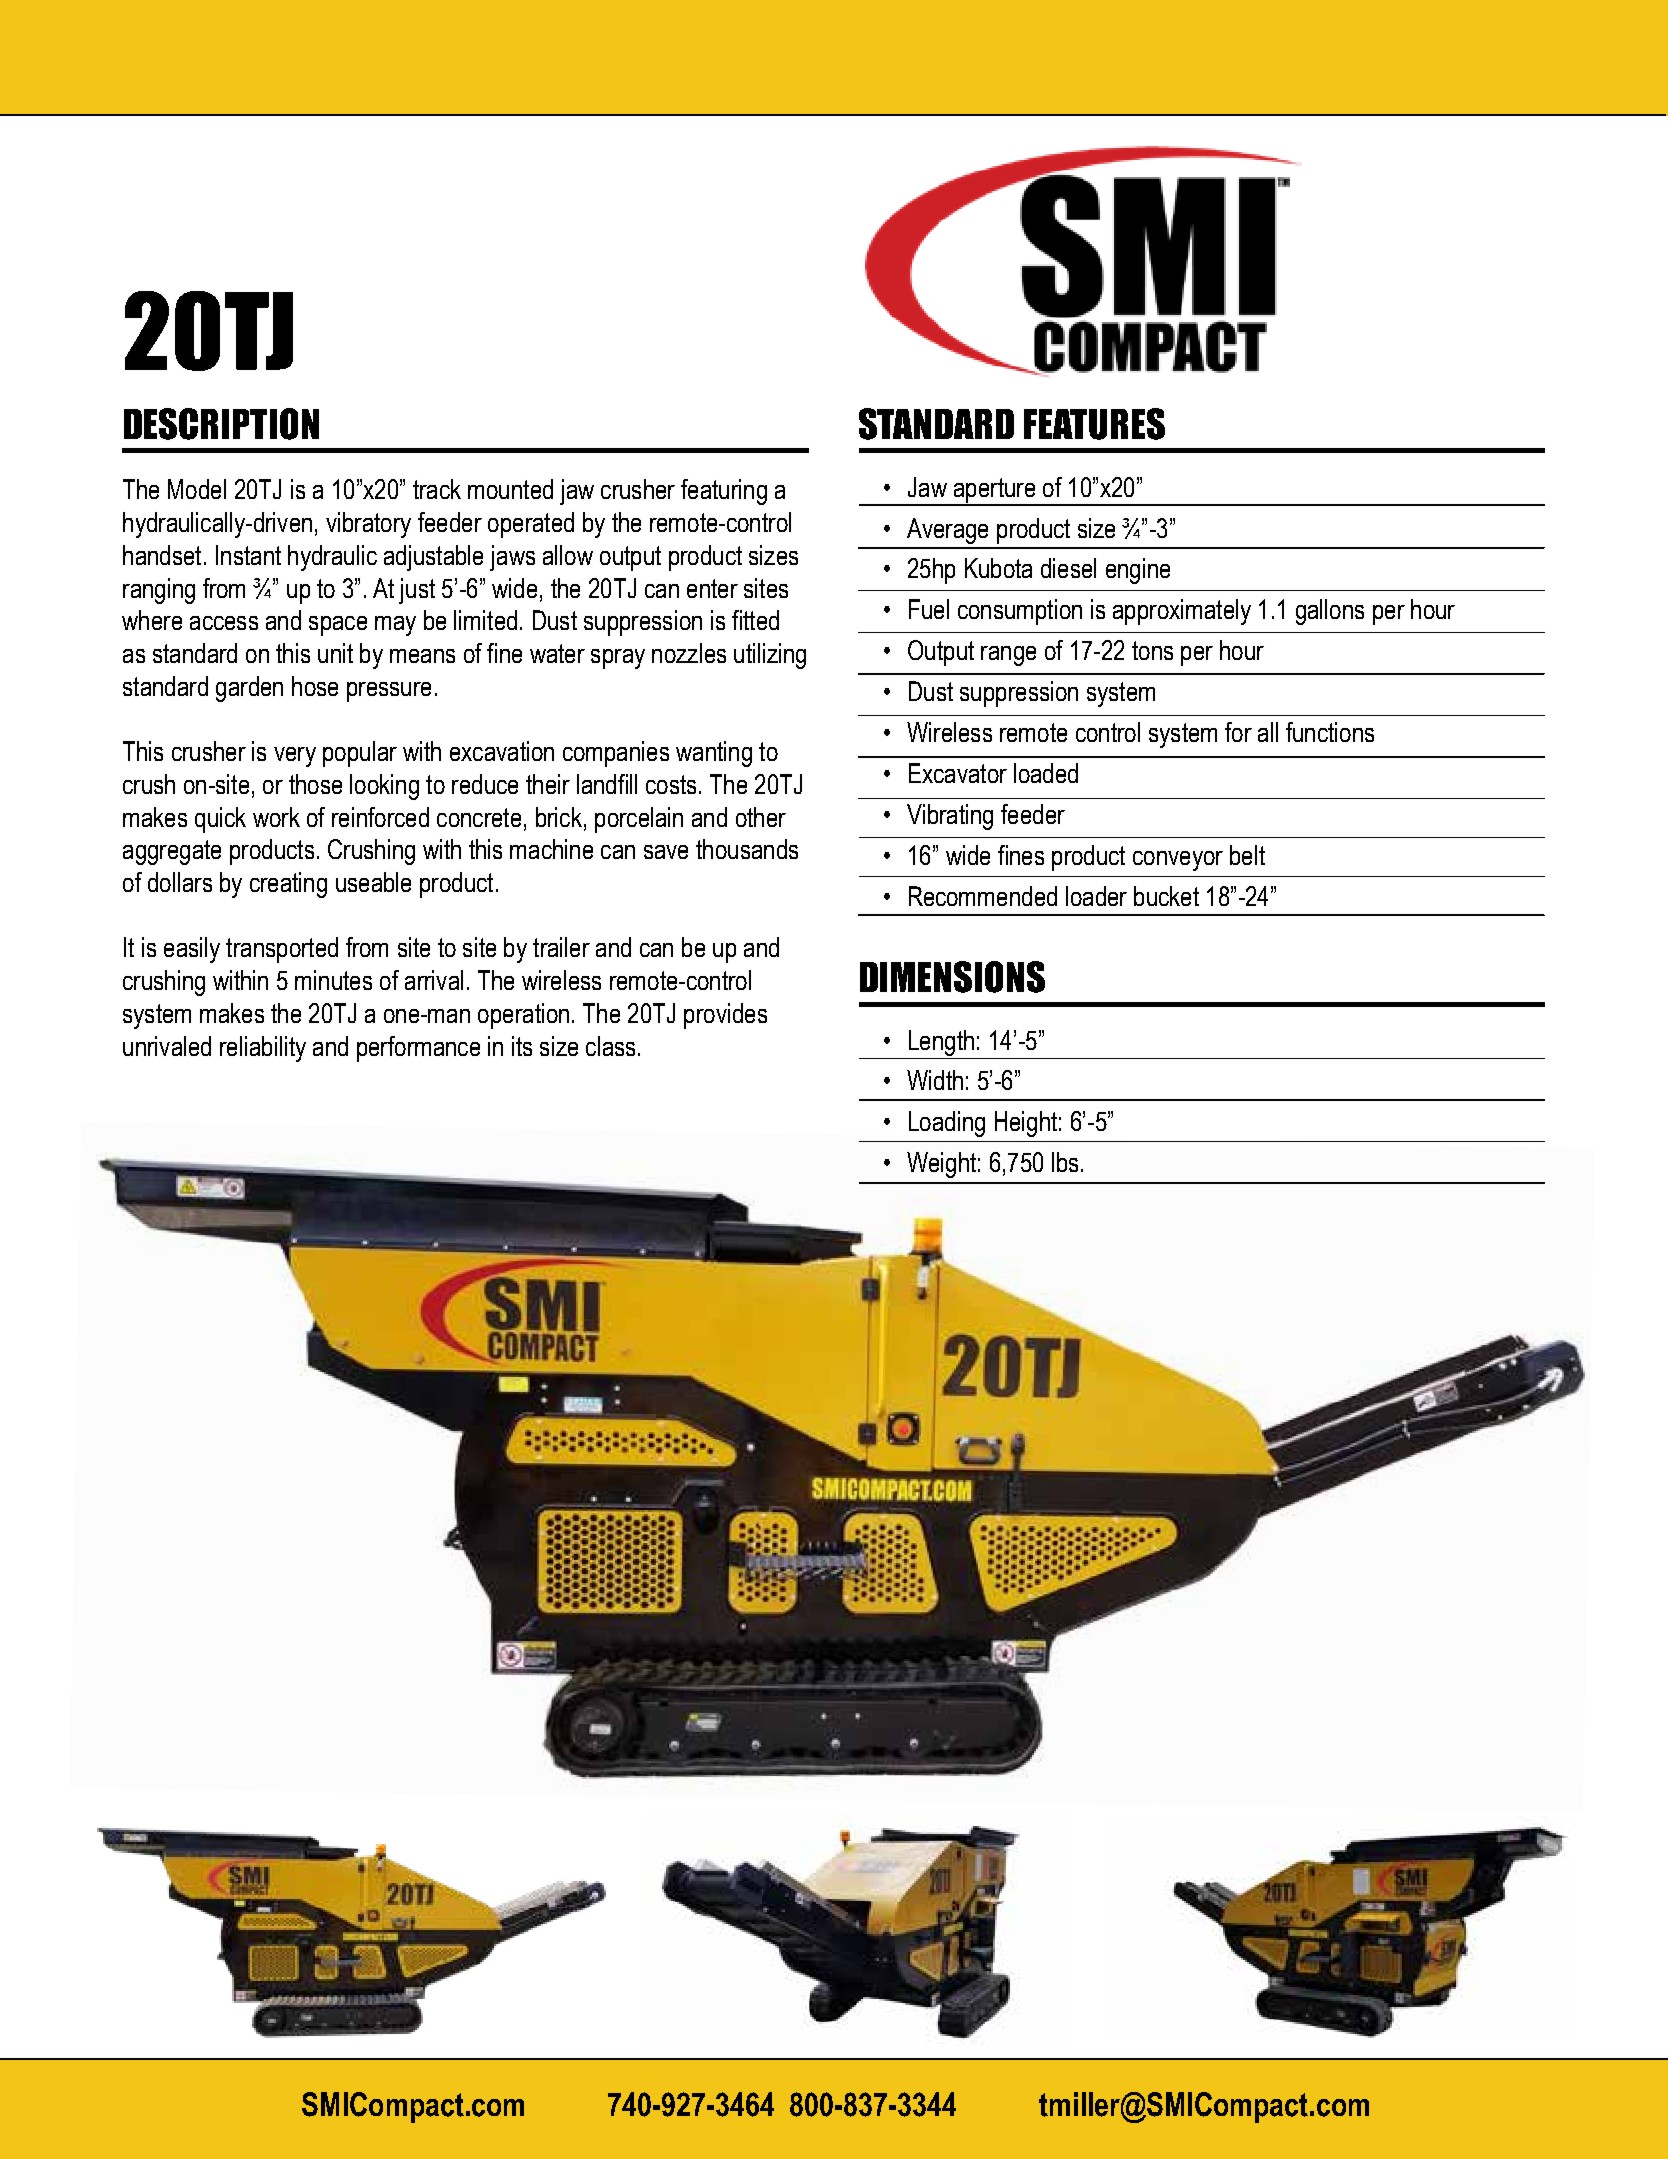 The image size is (1668, 2159). What do you see at coordinates (725, 1016) in the screenshot?
I see `provides` at bounding box center [725, 1016].
